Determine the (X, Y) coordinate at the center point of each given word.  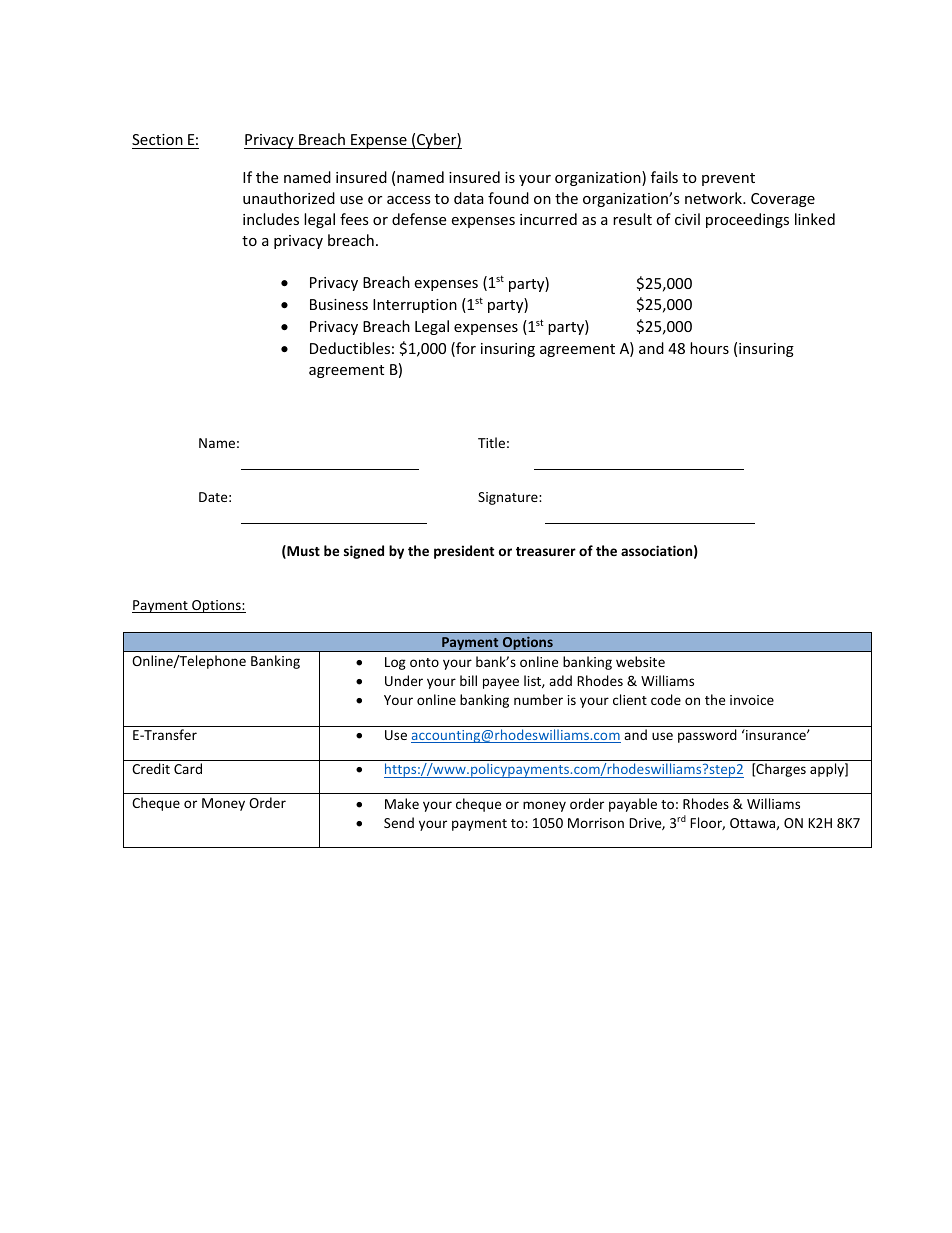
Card (188, 768)
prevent (728, 179)
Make (402, 803)
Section (158, 141)
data (469, 198)
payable (633, 805)
